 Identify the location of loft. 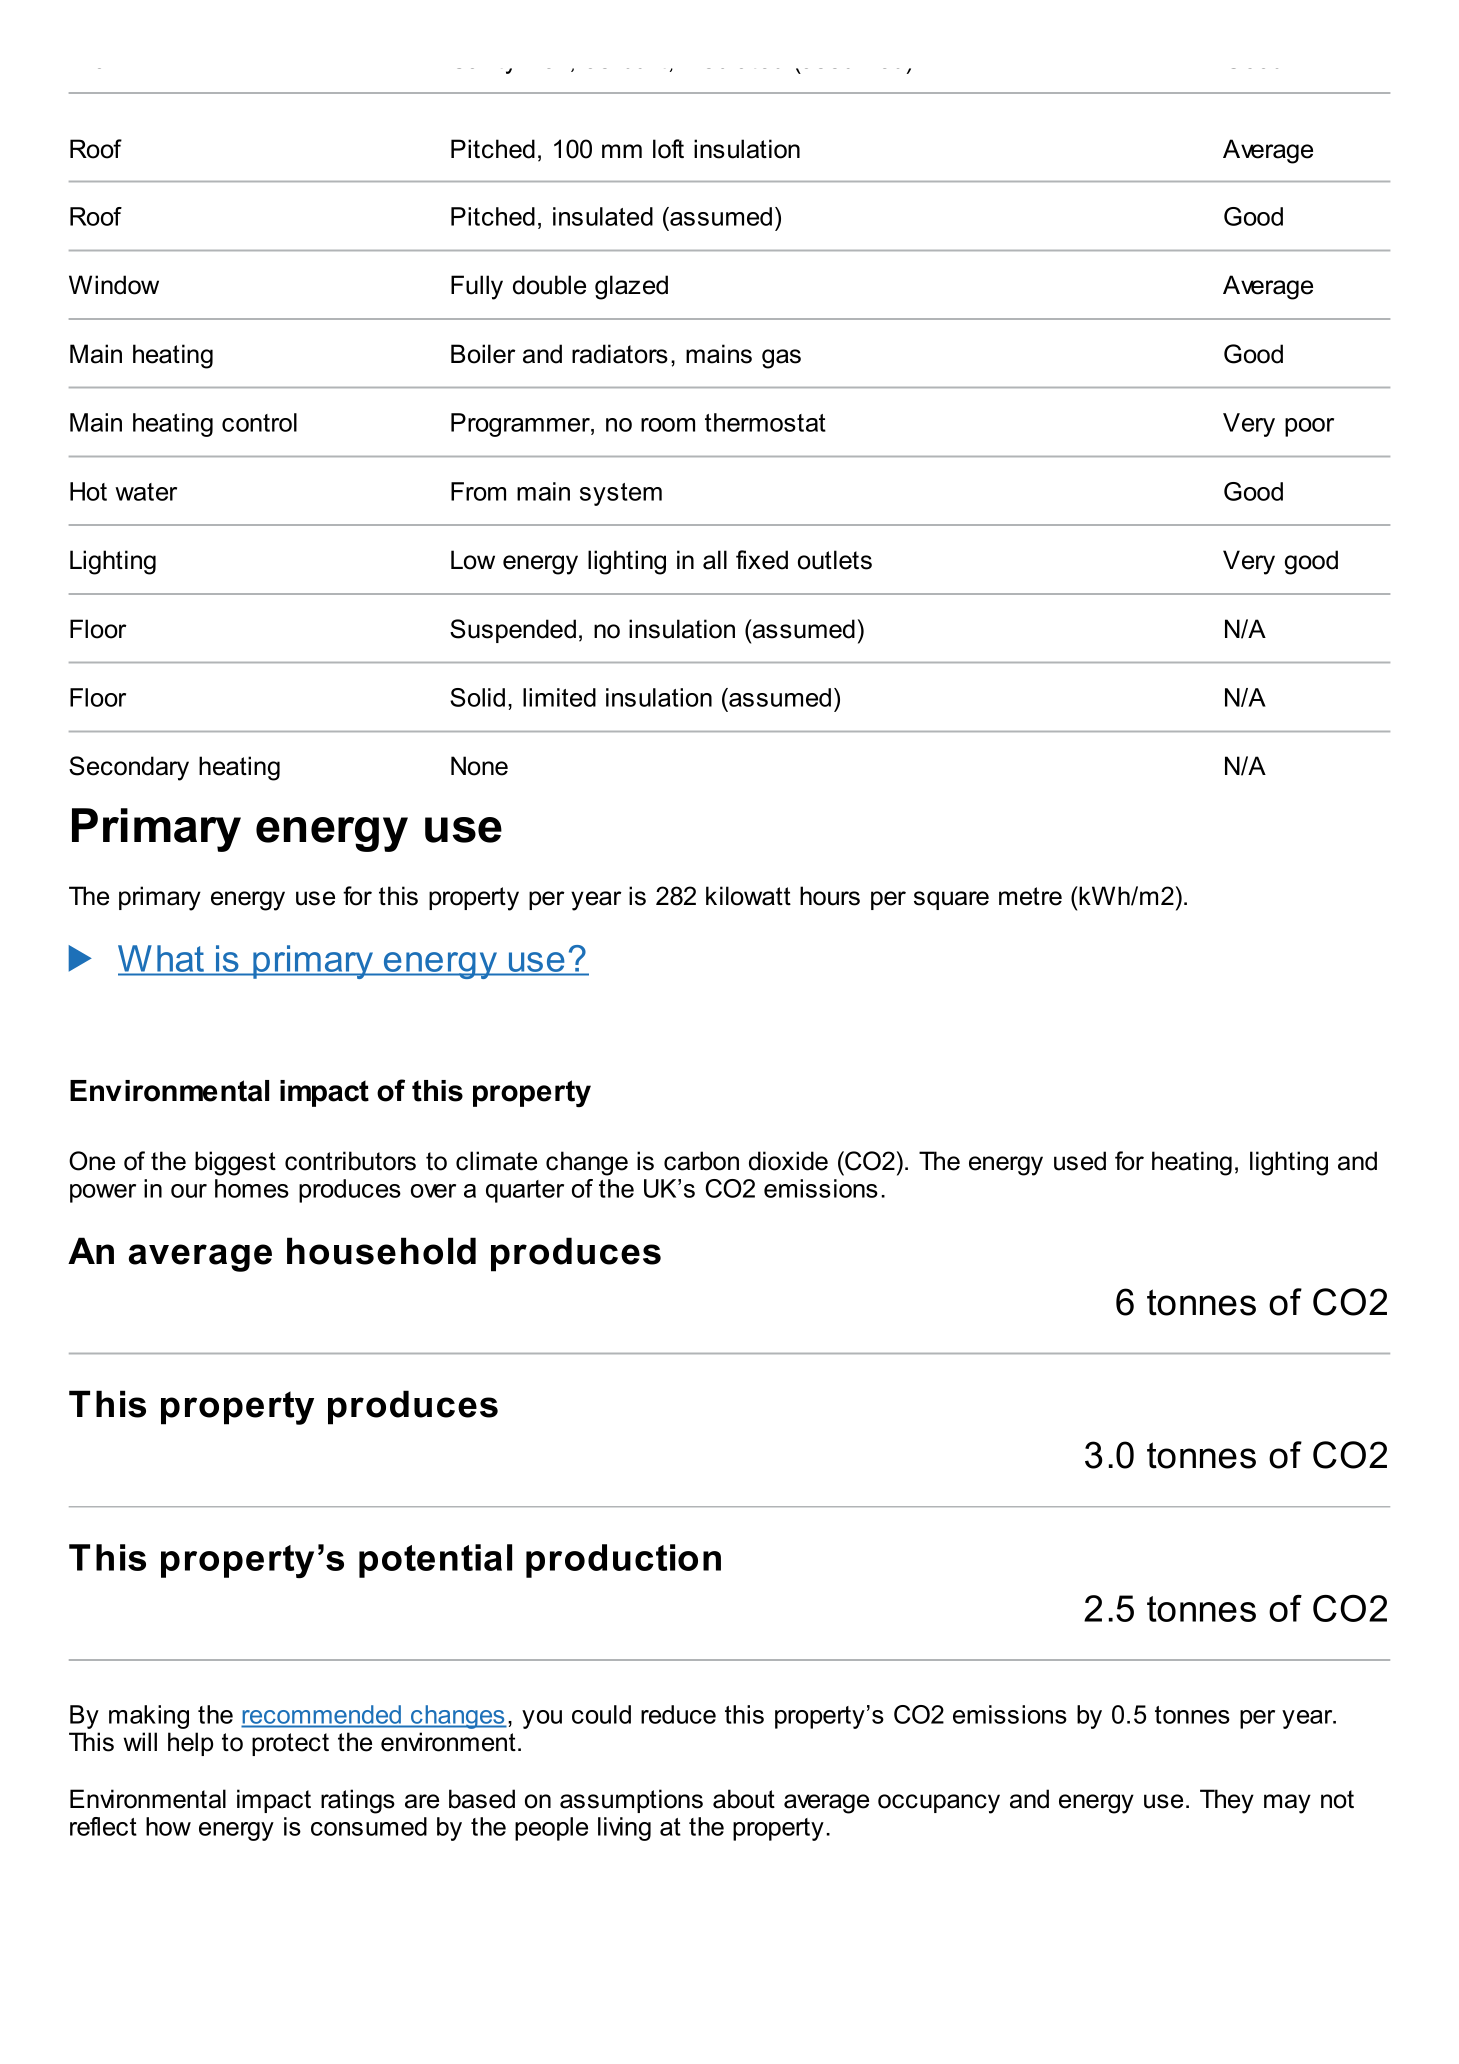
(668, 149).
